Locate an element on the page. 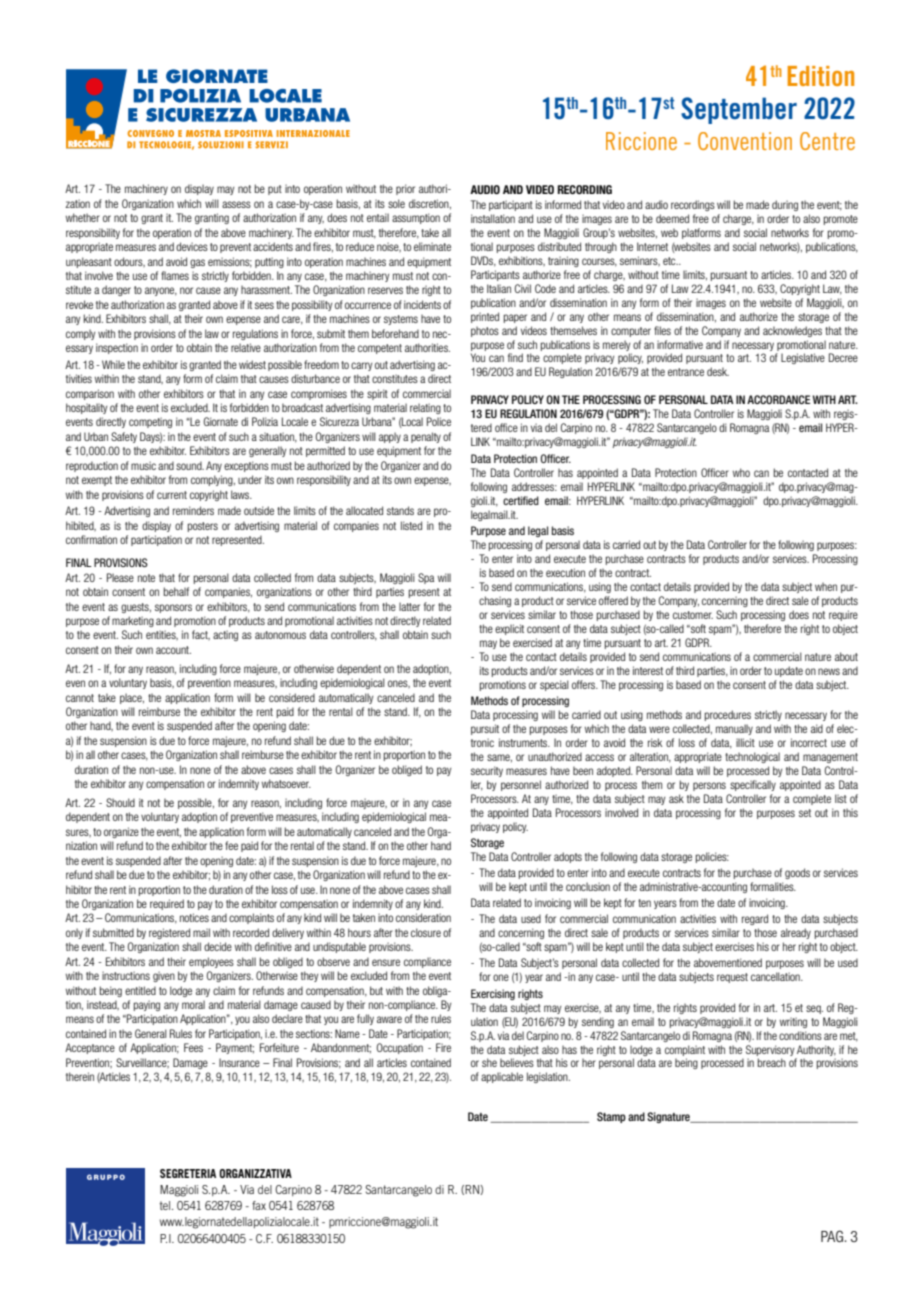  who is located at coordinates (741, 472).
